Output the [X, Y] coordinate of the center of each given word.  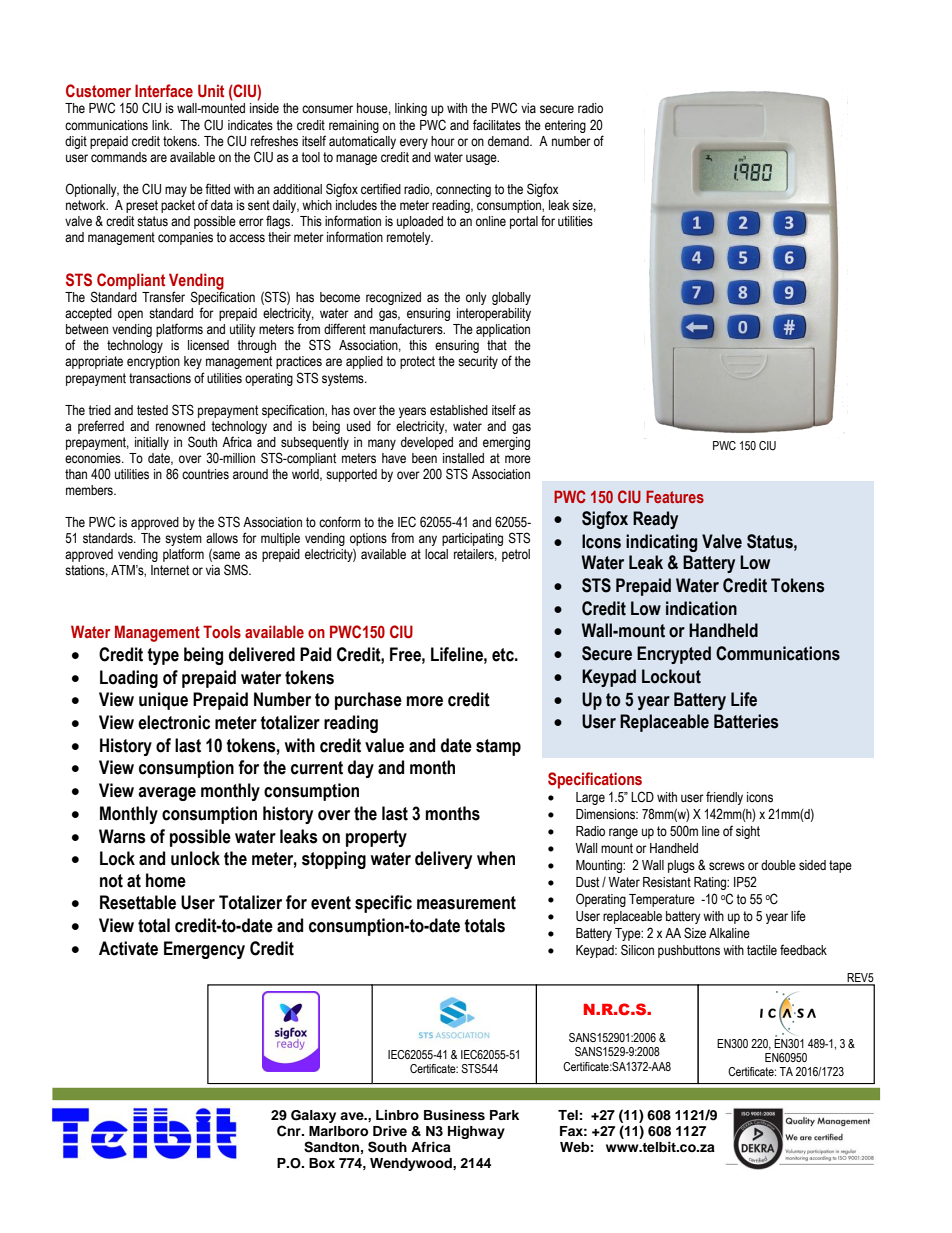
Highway [476, 1132]
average [167, 794]
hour [443, 141]
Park [504, 1115]
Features [675, 496]
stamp [498, 747]
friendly [724, 798]
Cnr [290, 1131]
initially [152, 443]
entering [565, 126]
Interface [164, 91]
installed [463, 458]
